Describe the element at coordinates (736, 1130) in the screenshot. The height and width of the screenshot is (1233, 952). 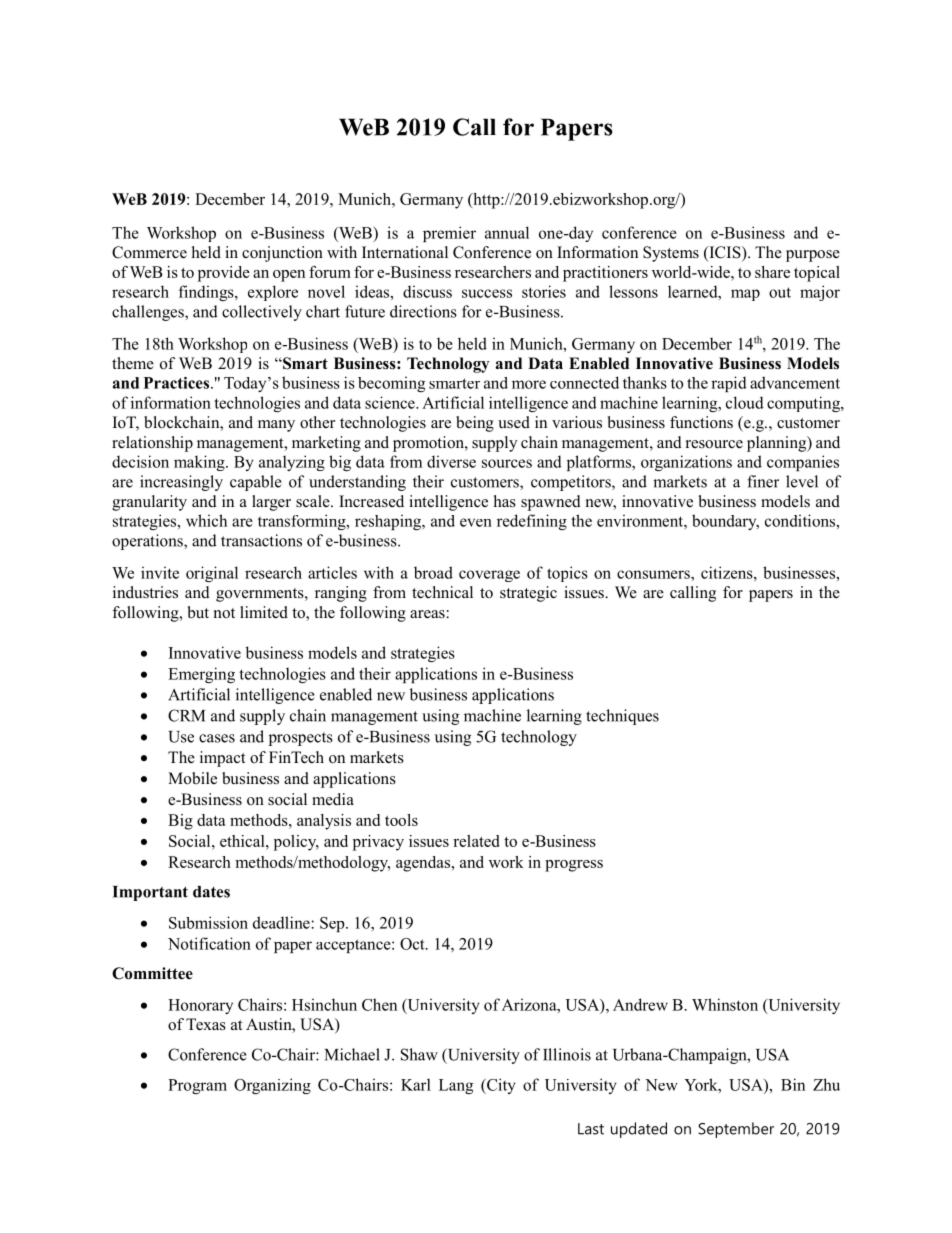
I see `September` at that location.
